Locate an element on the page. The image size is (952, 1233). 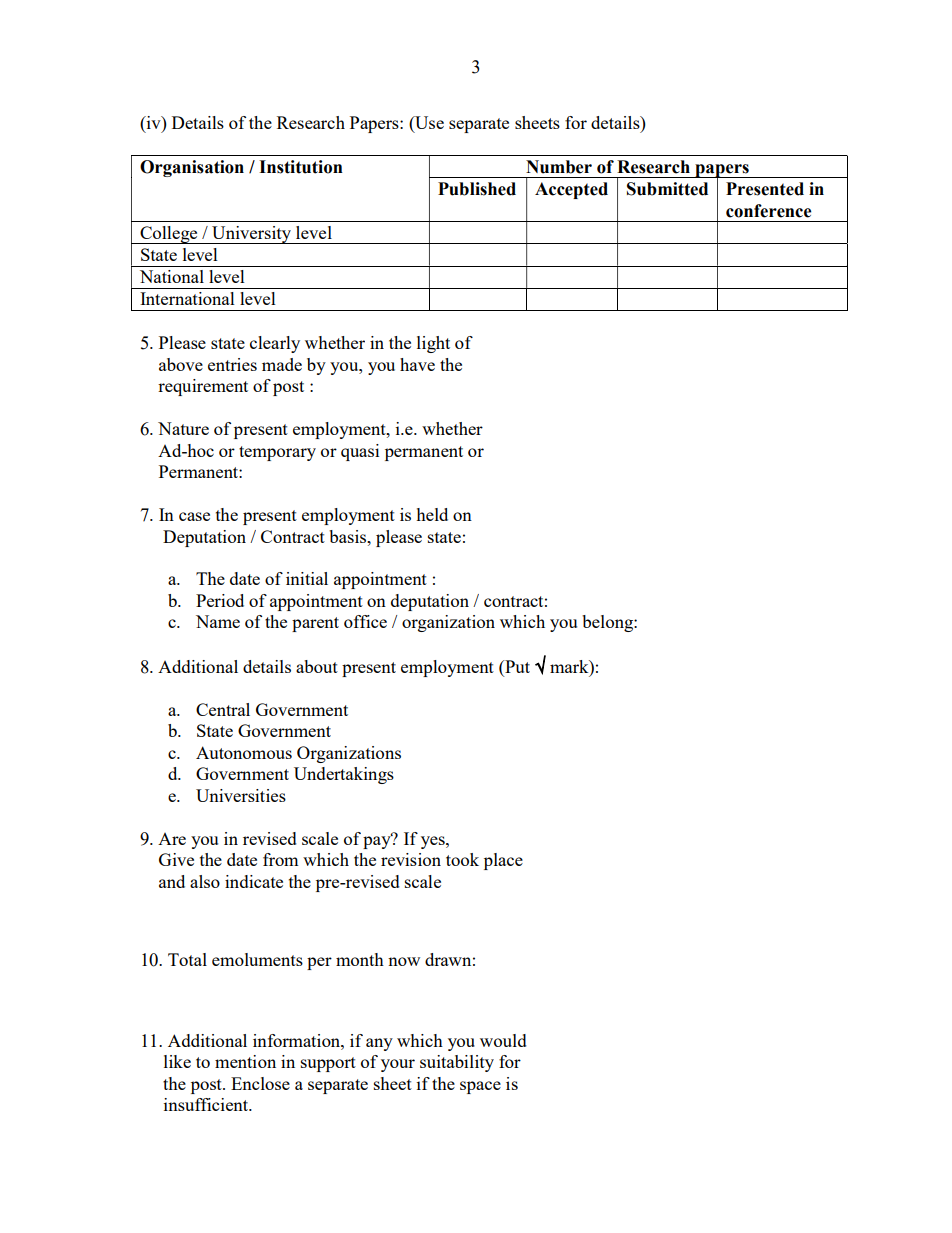
indicate is located at coordinates (254, 881).
